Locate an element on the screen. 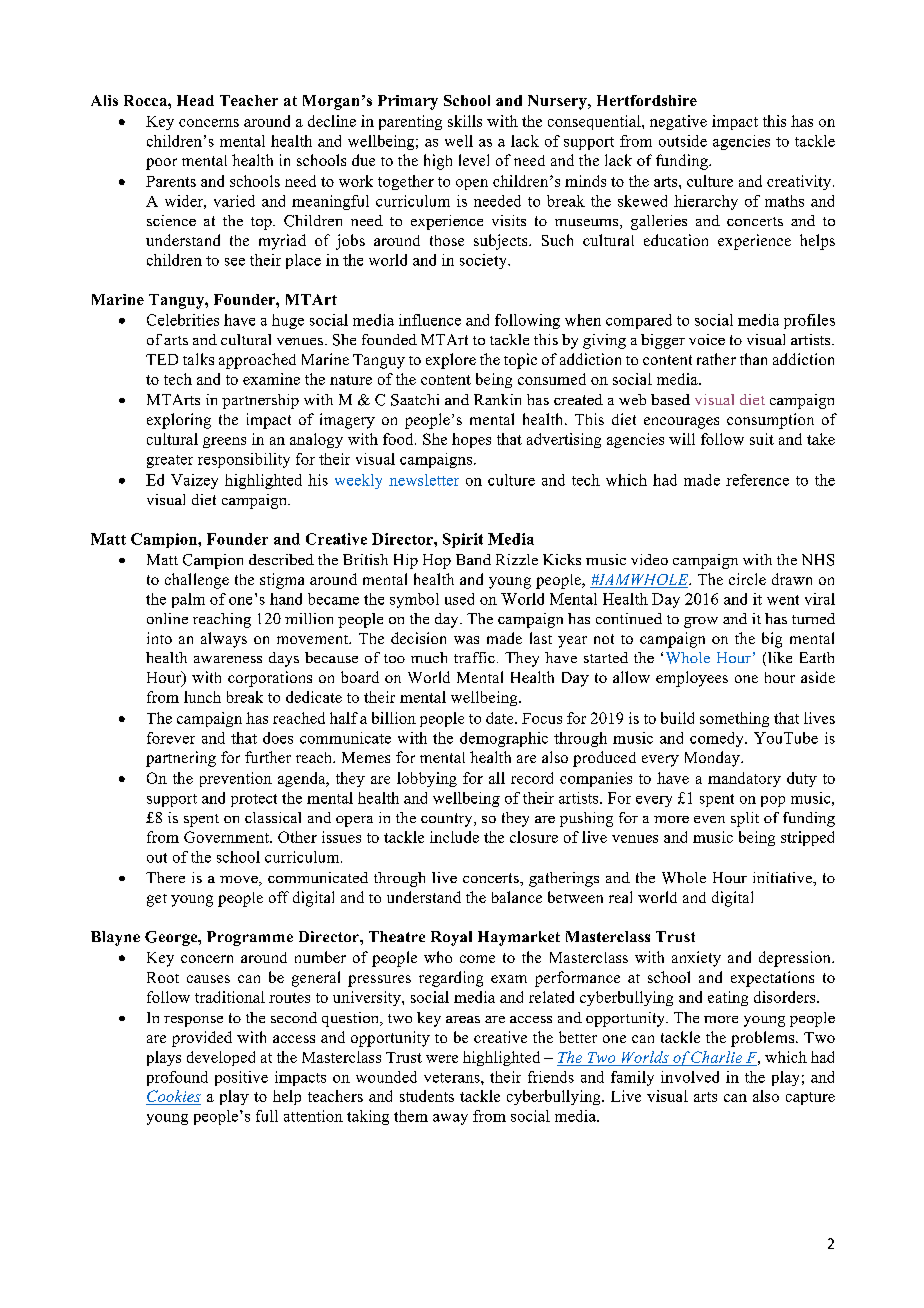 The width and height of the screenshot is (924, 1308). veterans is located at coordinates (453, 1078).
